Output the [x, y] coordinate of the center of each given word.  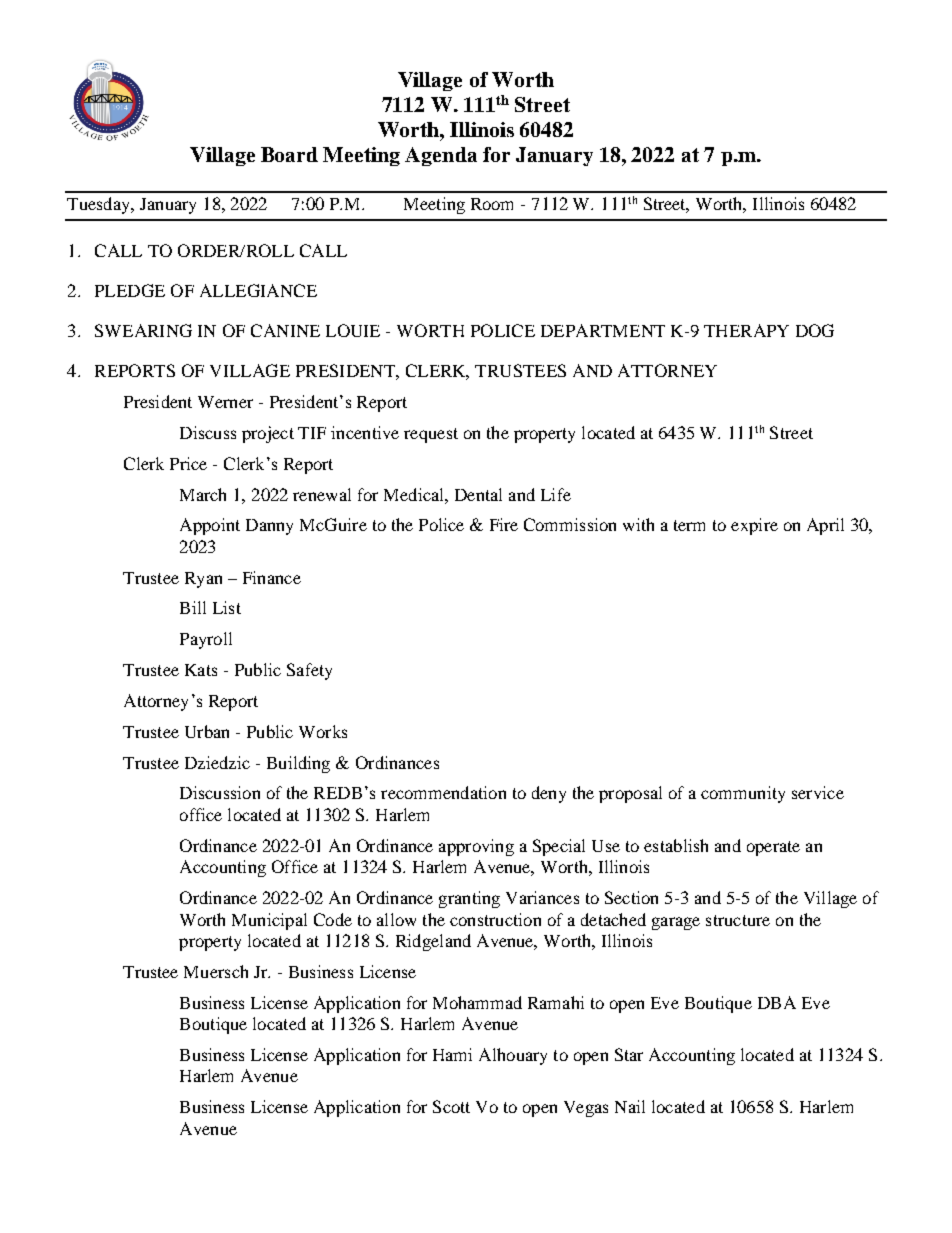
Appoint [210, 526]
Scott [451, 1106]
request [431, 435]
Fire [504, 524]
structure [738, 920]
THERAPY [746, 330]
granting [469, 899]
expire [754, 526]
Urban [207, 731]
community [743, 794]
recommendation [443, 792]
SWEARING [143, 330]
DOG [815, 330]
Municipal [269, 921]
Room [492, 204]
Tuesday [99, 205]
